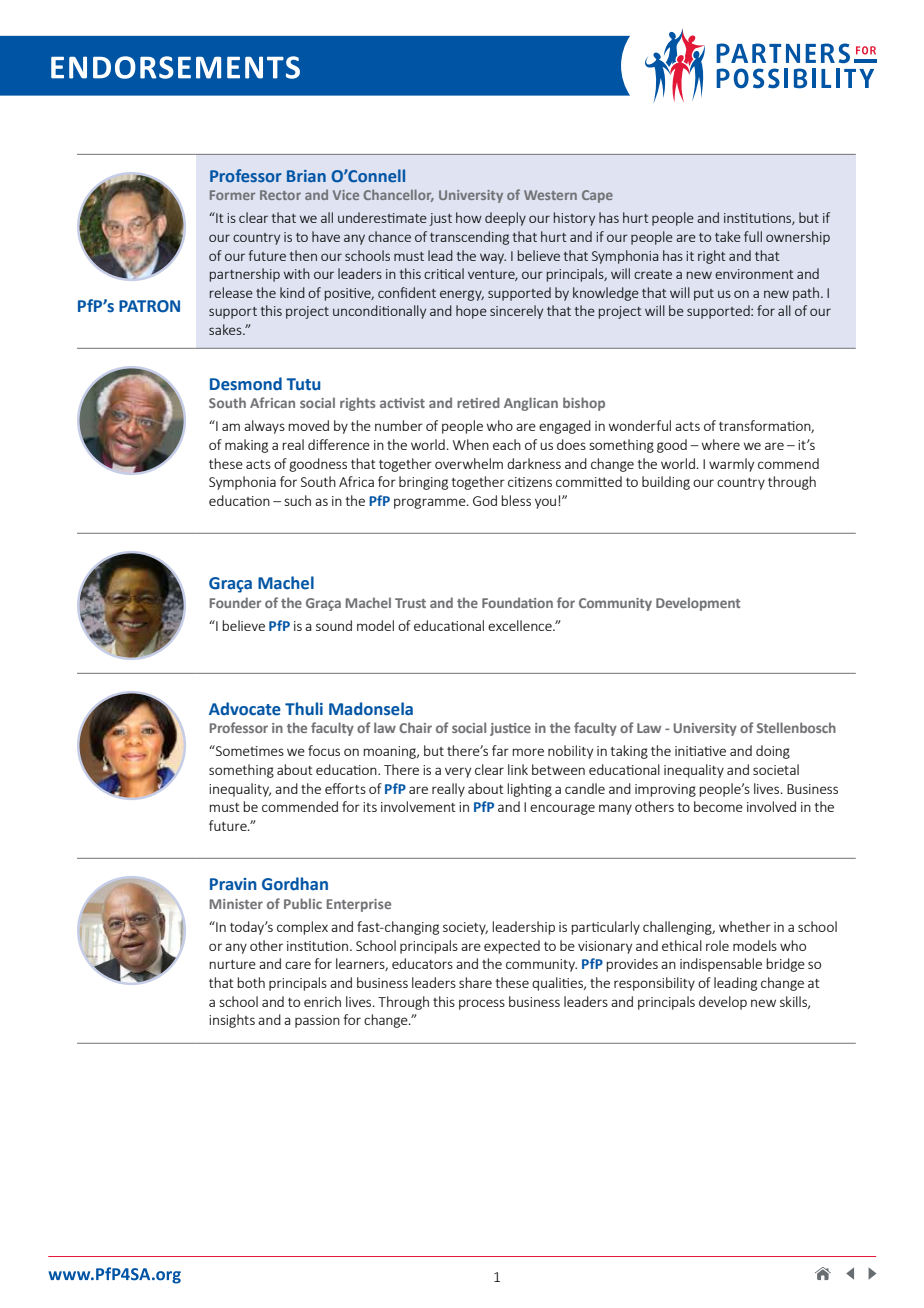  Describe the element at coordinates (721, 965) in the document. I see `indispensable` at that location.
